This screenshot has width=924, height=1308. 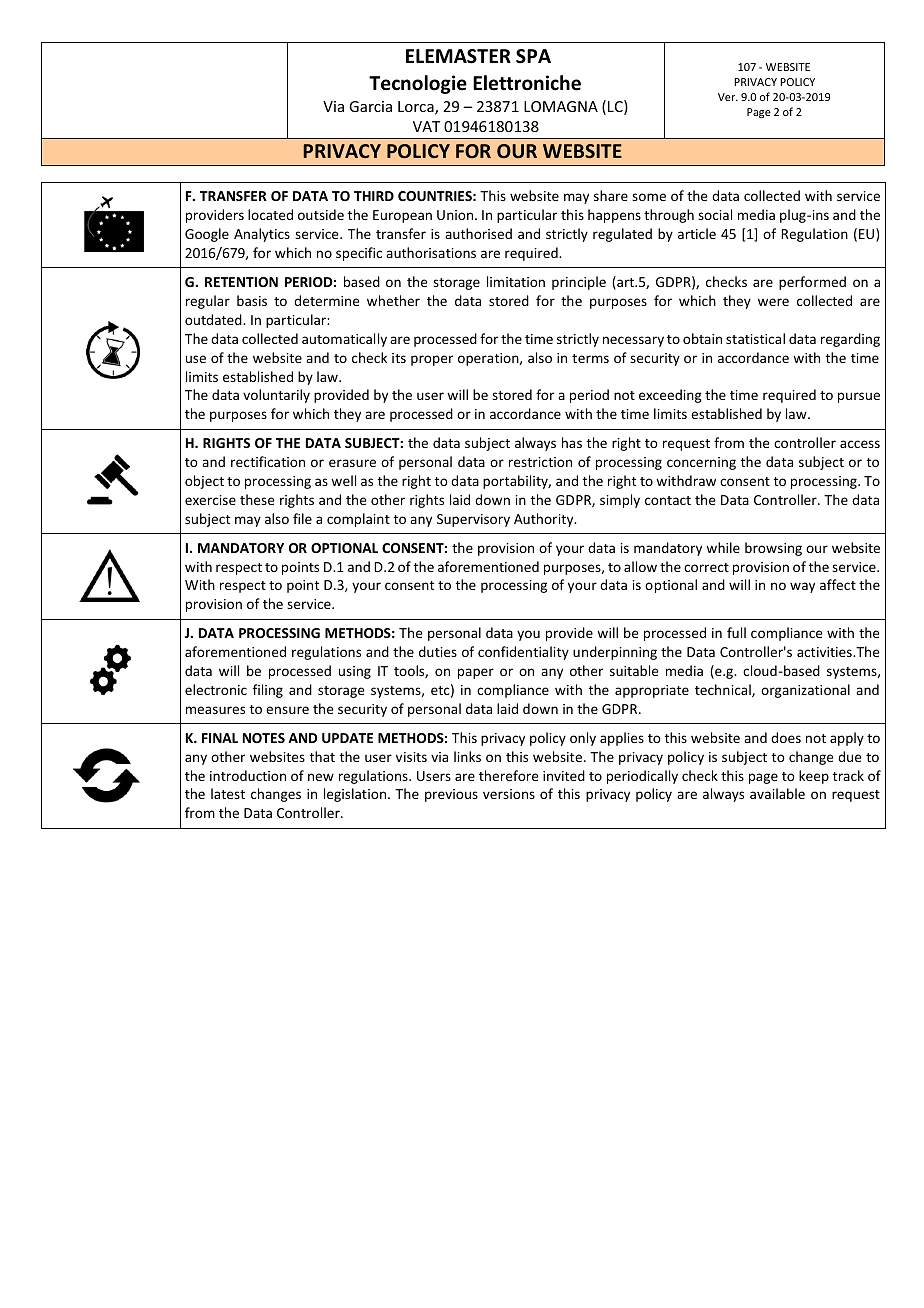 What do you see at coordinates (773, 549) in the screenshot?
I see `browsing` at bounding box center [773, 549].
